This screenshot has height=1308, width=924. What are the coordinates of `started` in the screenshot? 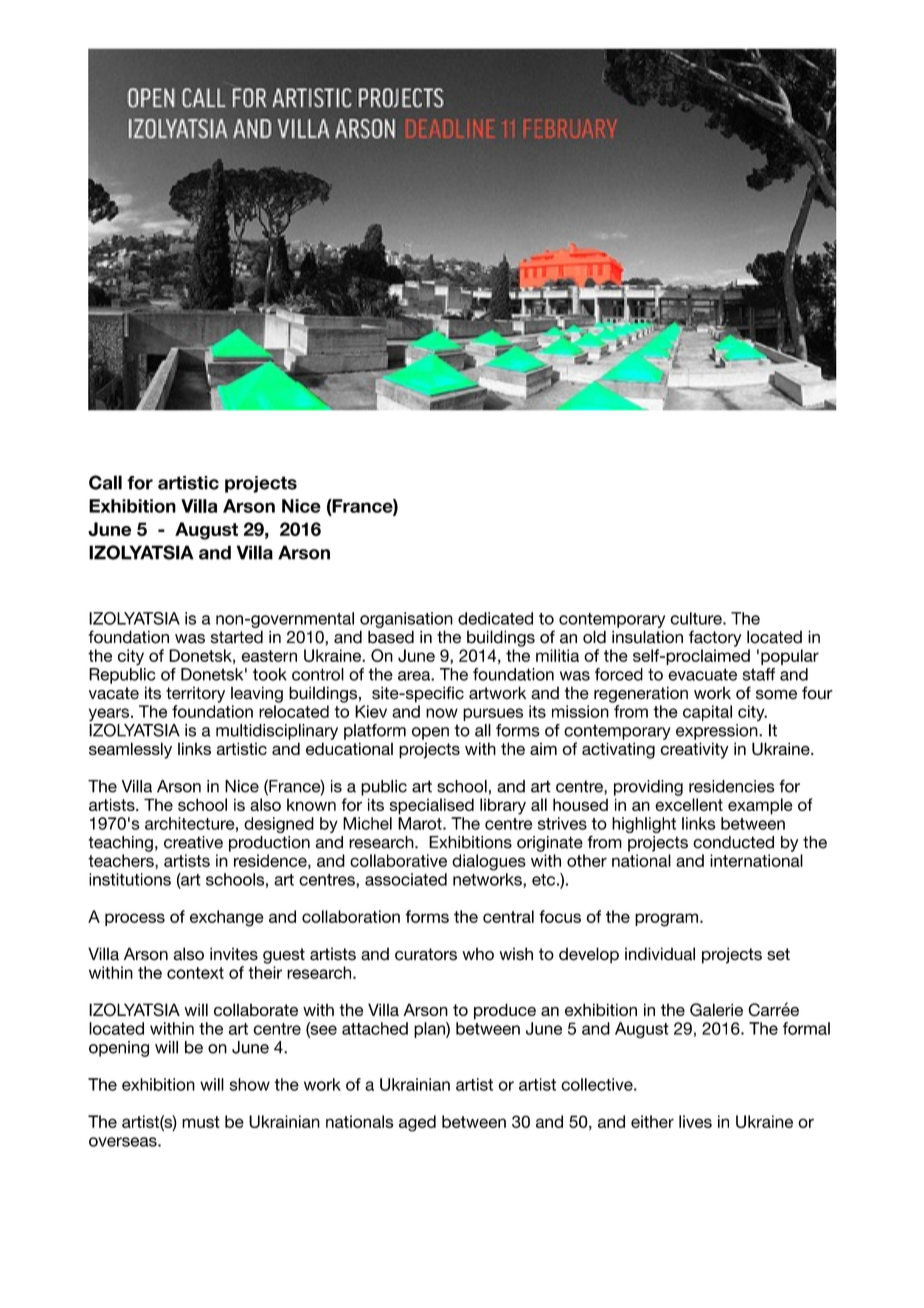 It's located at (237, 637).
